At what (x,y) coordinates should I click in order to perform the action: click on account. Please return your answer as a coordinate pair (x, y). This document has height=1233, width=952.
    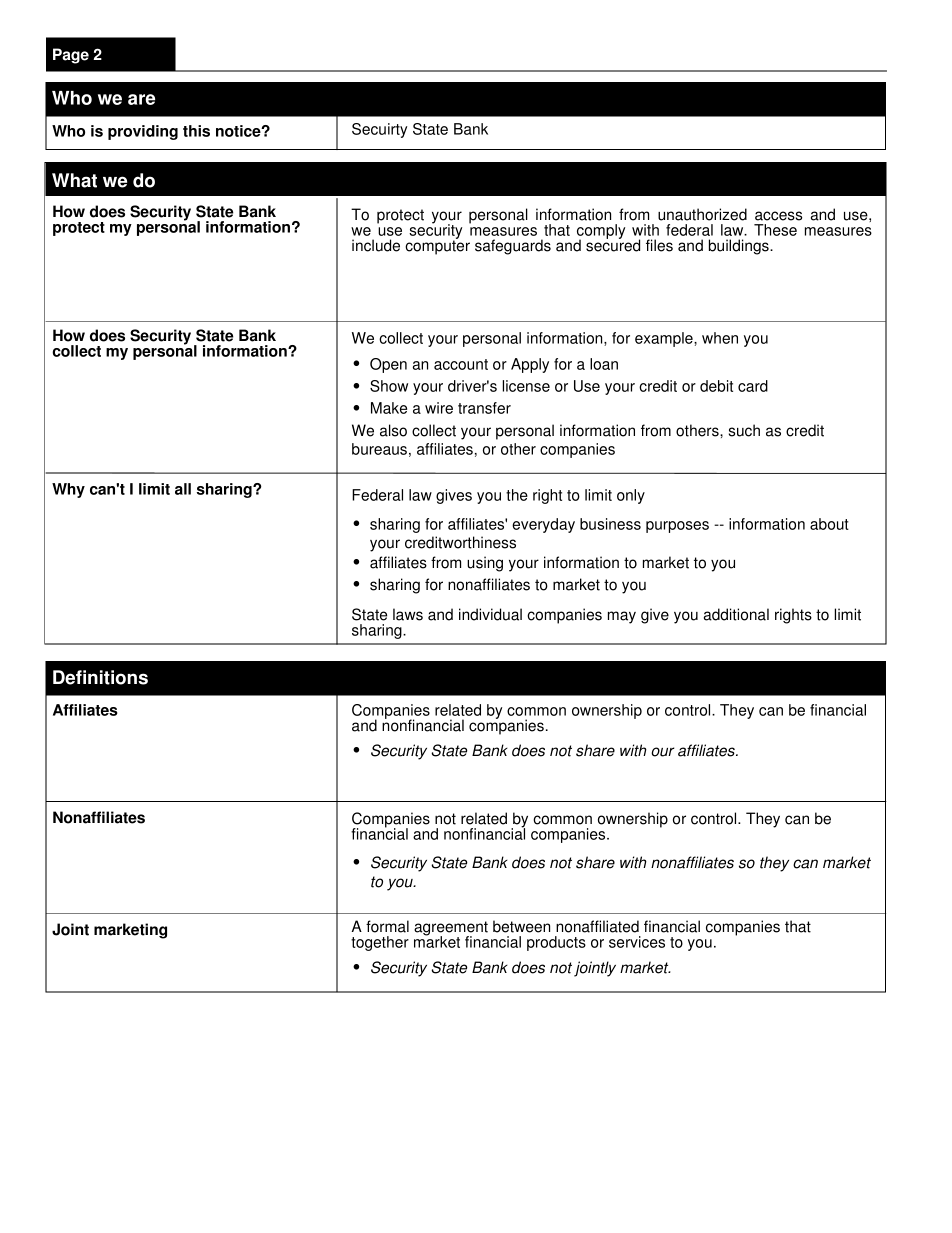
    Looking at the image, I should click on (461, 364).
